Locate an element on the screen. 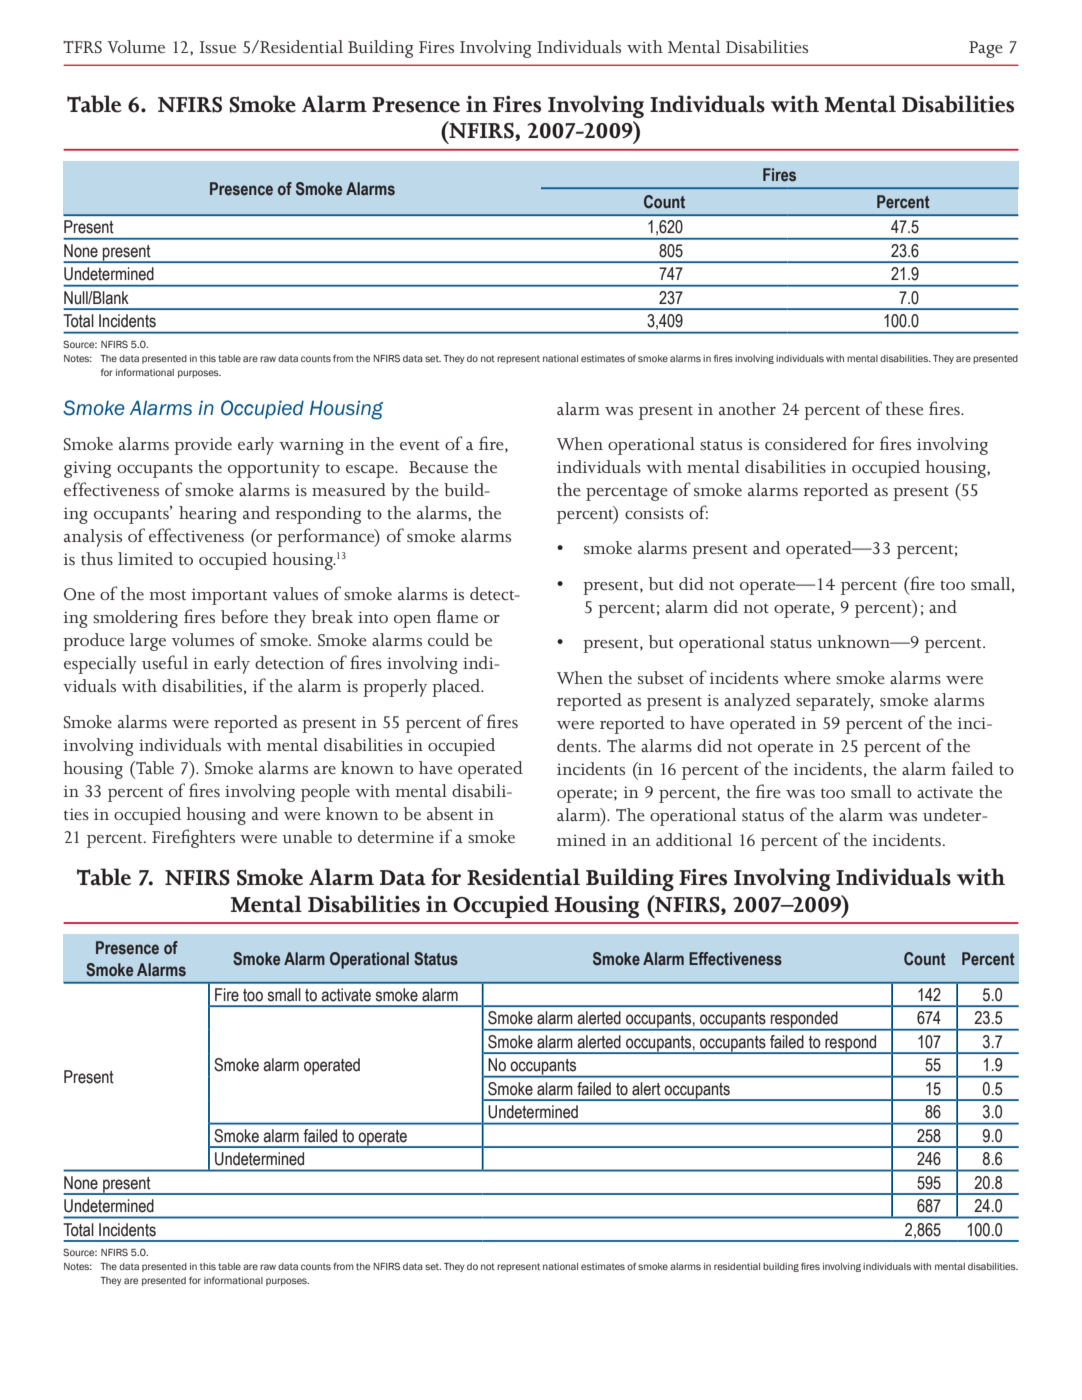 The image size is (1082, 1400). provide is located at coordinates (203, 446).
